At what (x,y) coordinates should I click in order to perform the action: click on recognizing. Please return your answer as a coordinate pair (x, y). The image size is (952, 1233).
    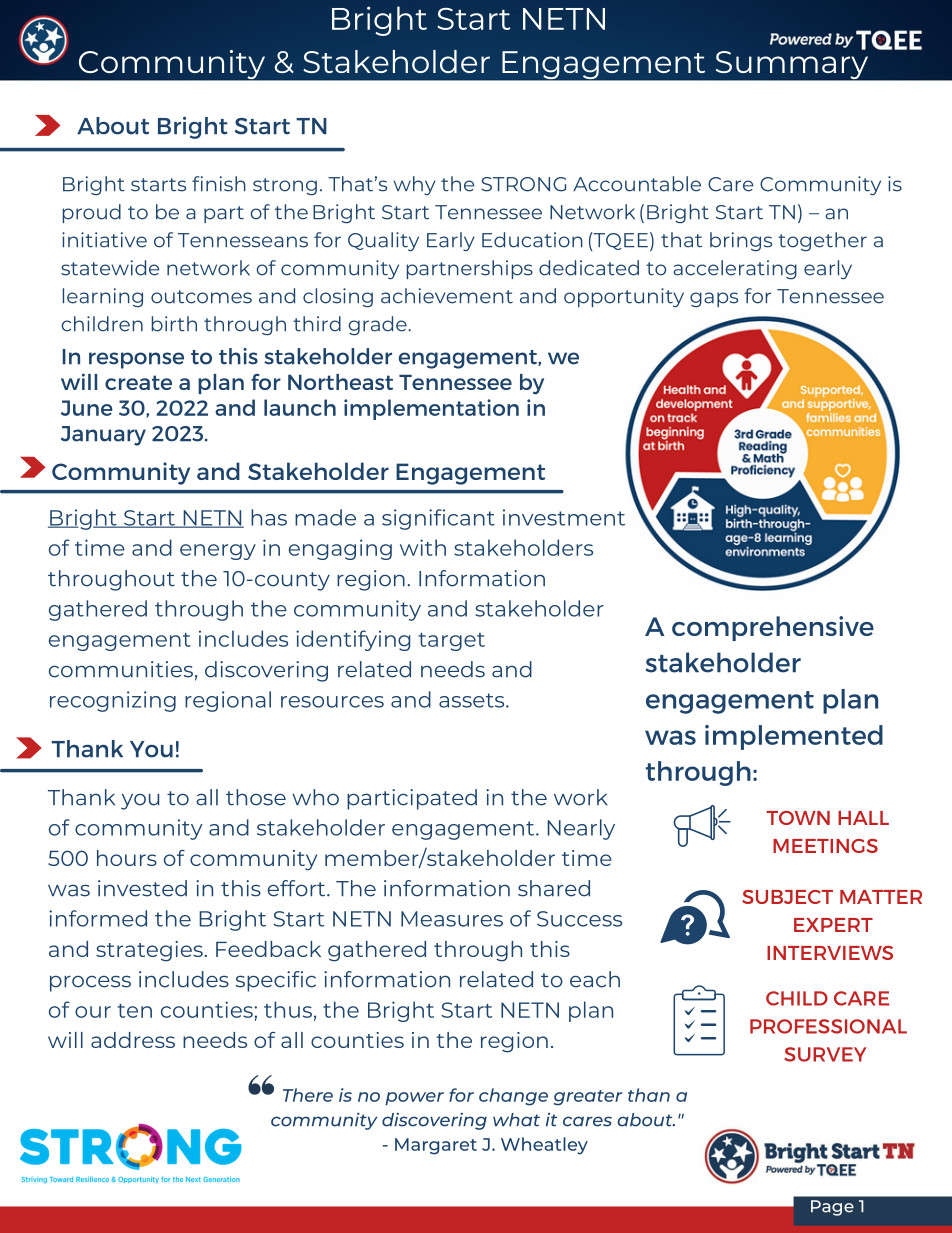
    Looking at the image, I should click on (113, 701).
